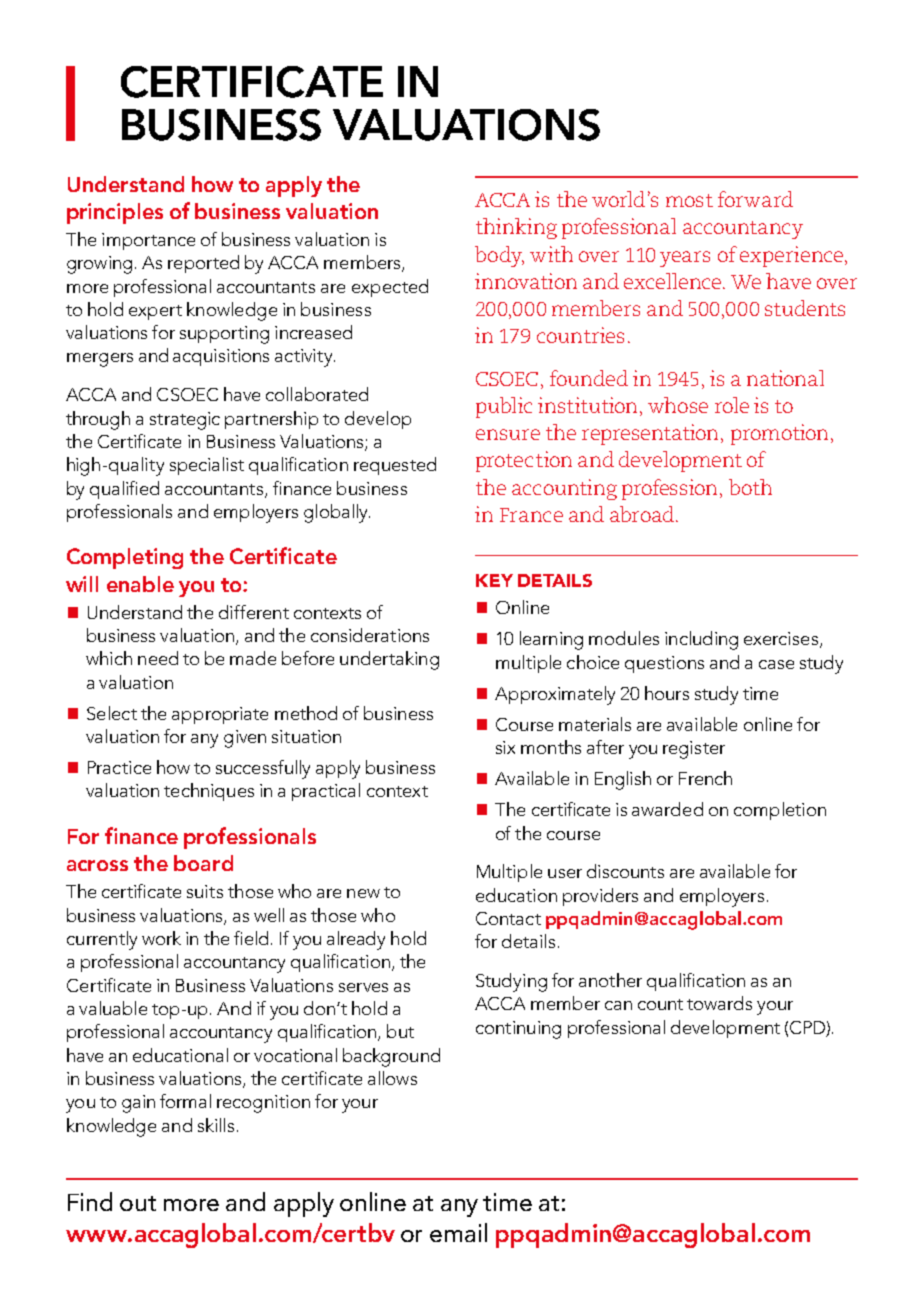  I want to click on body, so click(499, 256).
